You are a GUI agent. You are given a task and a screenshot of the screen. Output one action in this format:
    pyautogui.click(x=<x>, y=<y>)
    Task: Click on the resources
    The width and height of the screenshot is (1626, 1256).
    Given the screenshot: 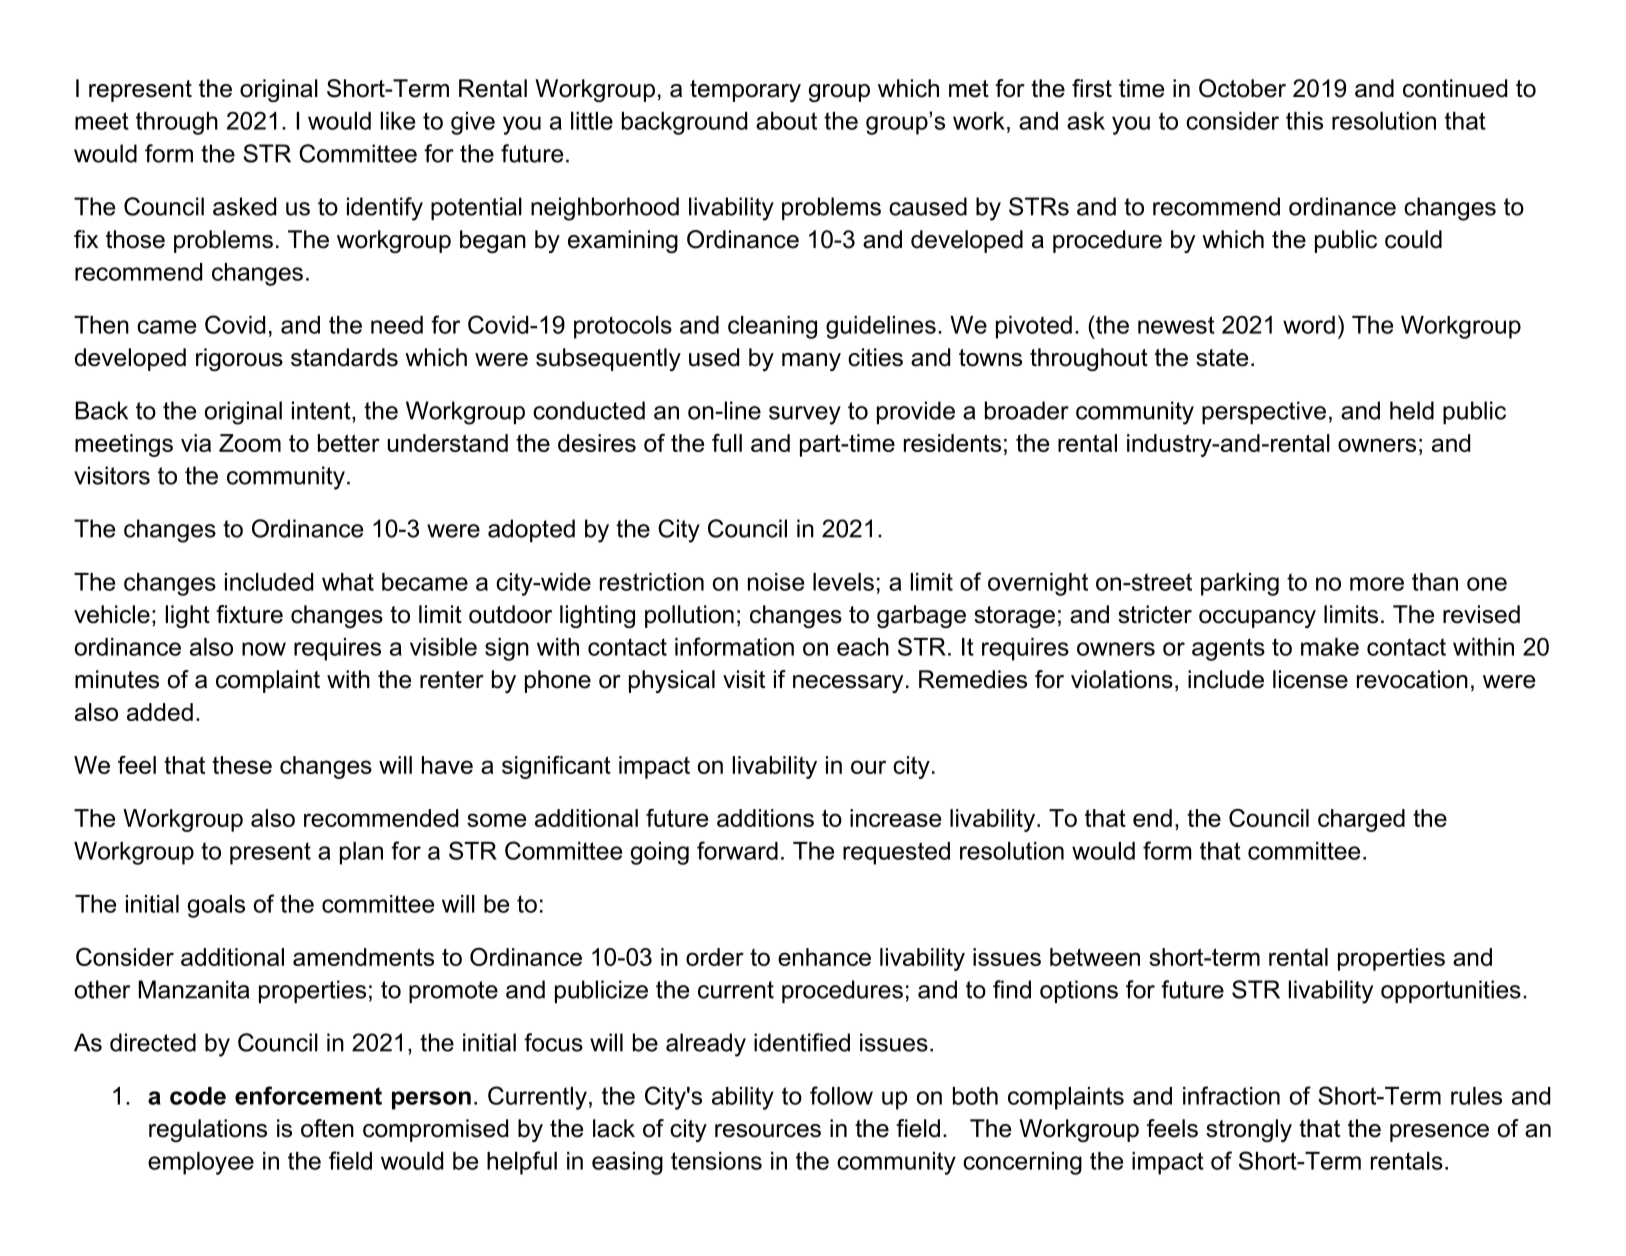 What is the action you would take?
    pyautogui.click(x=768, y=1131)
